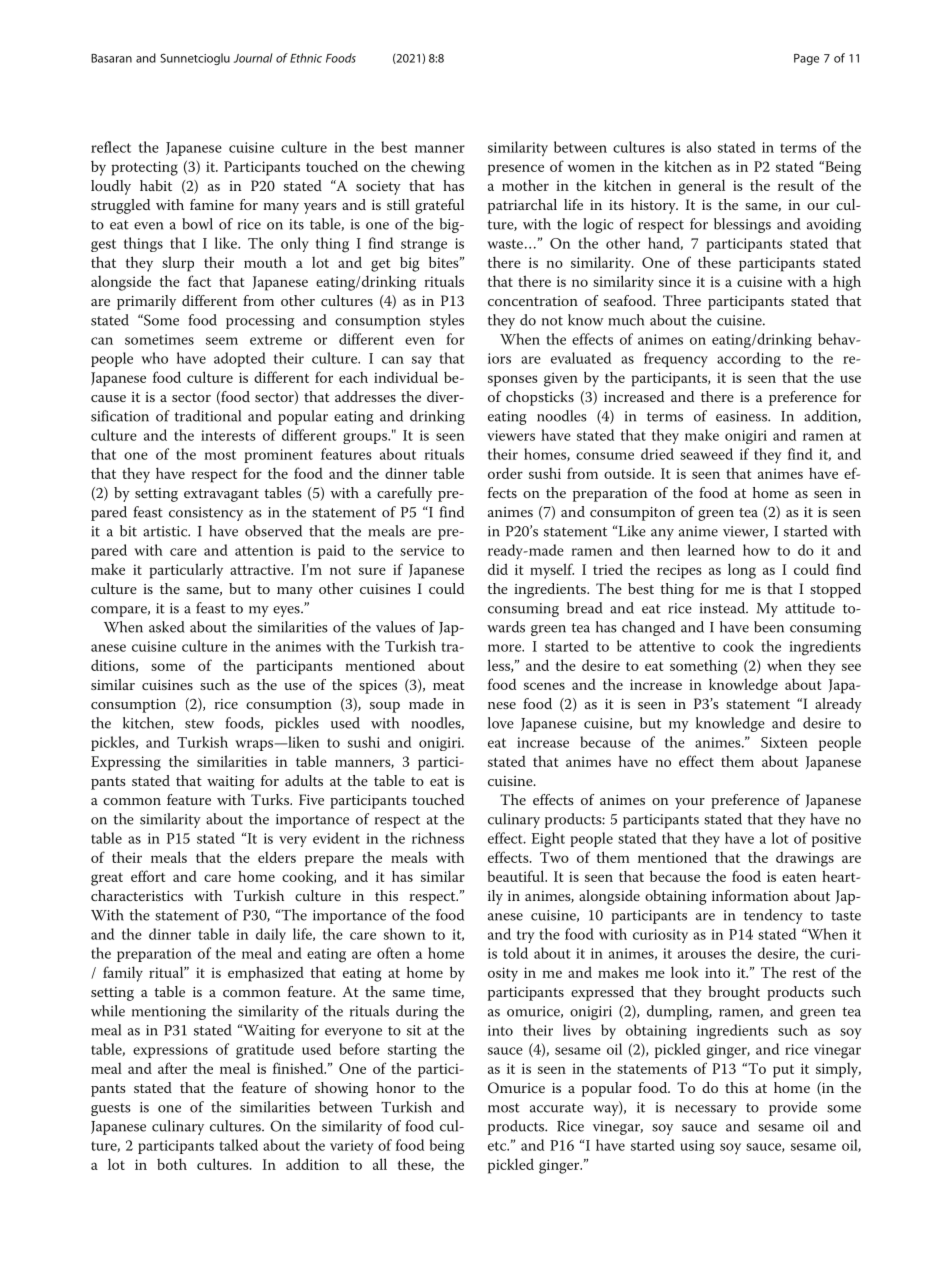 This document has width=952, height=1265. Describe the element at coordinates (750, 895) in the document. I see `information` at that location.
